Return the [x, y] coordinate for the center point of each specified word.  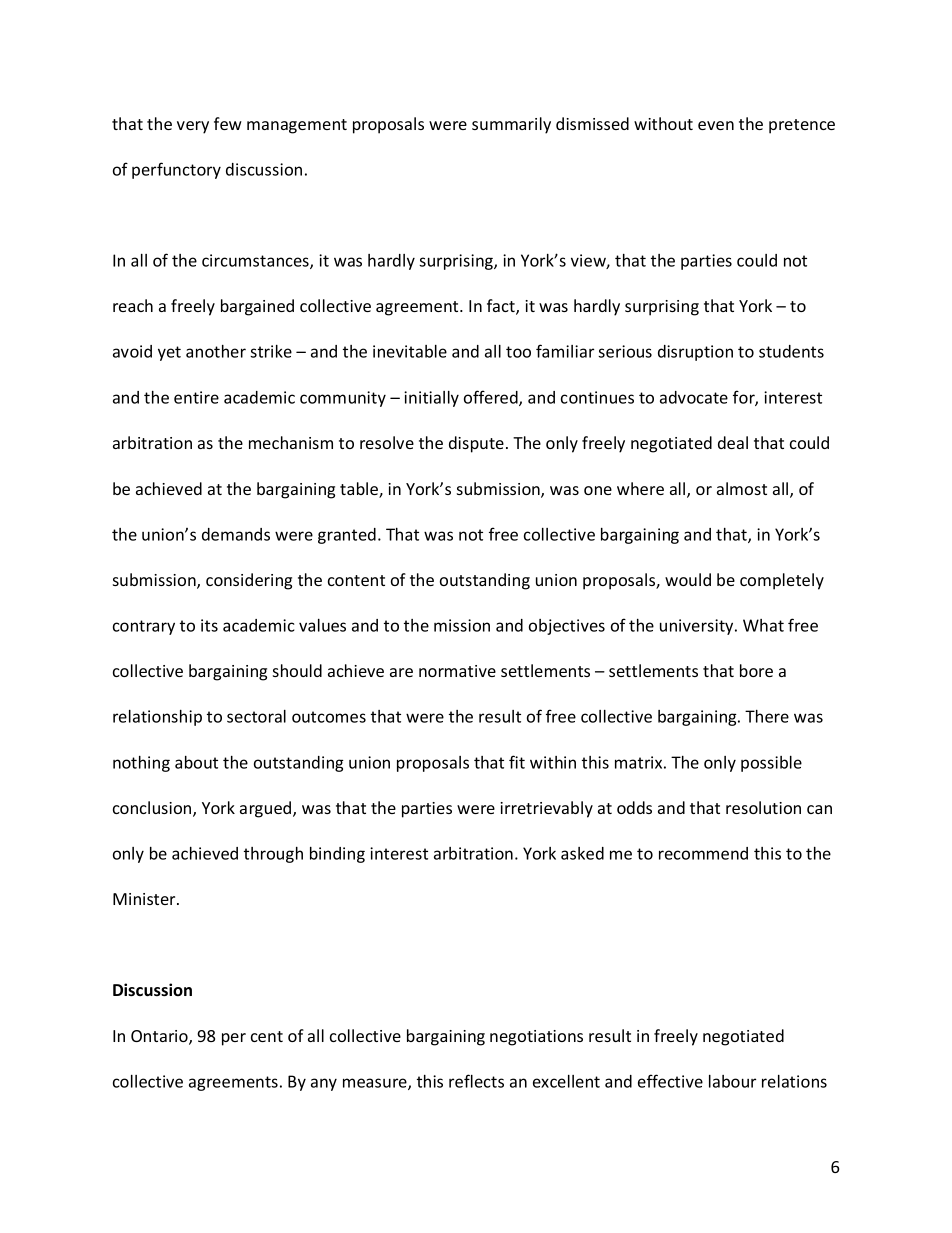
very [193, 127]
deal [733, 442]
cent [267, 1036]
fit [517, 762]
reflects [476, 1081]
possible [771, 764]
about [196, 762]
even [716, 125]
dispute [476, 444]
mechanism [291, 442]
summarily [511, 125]
